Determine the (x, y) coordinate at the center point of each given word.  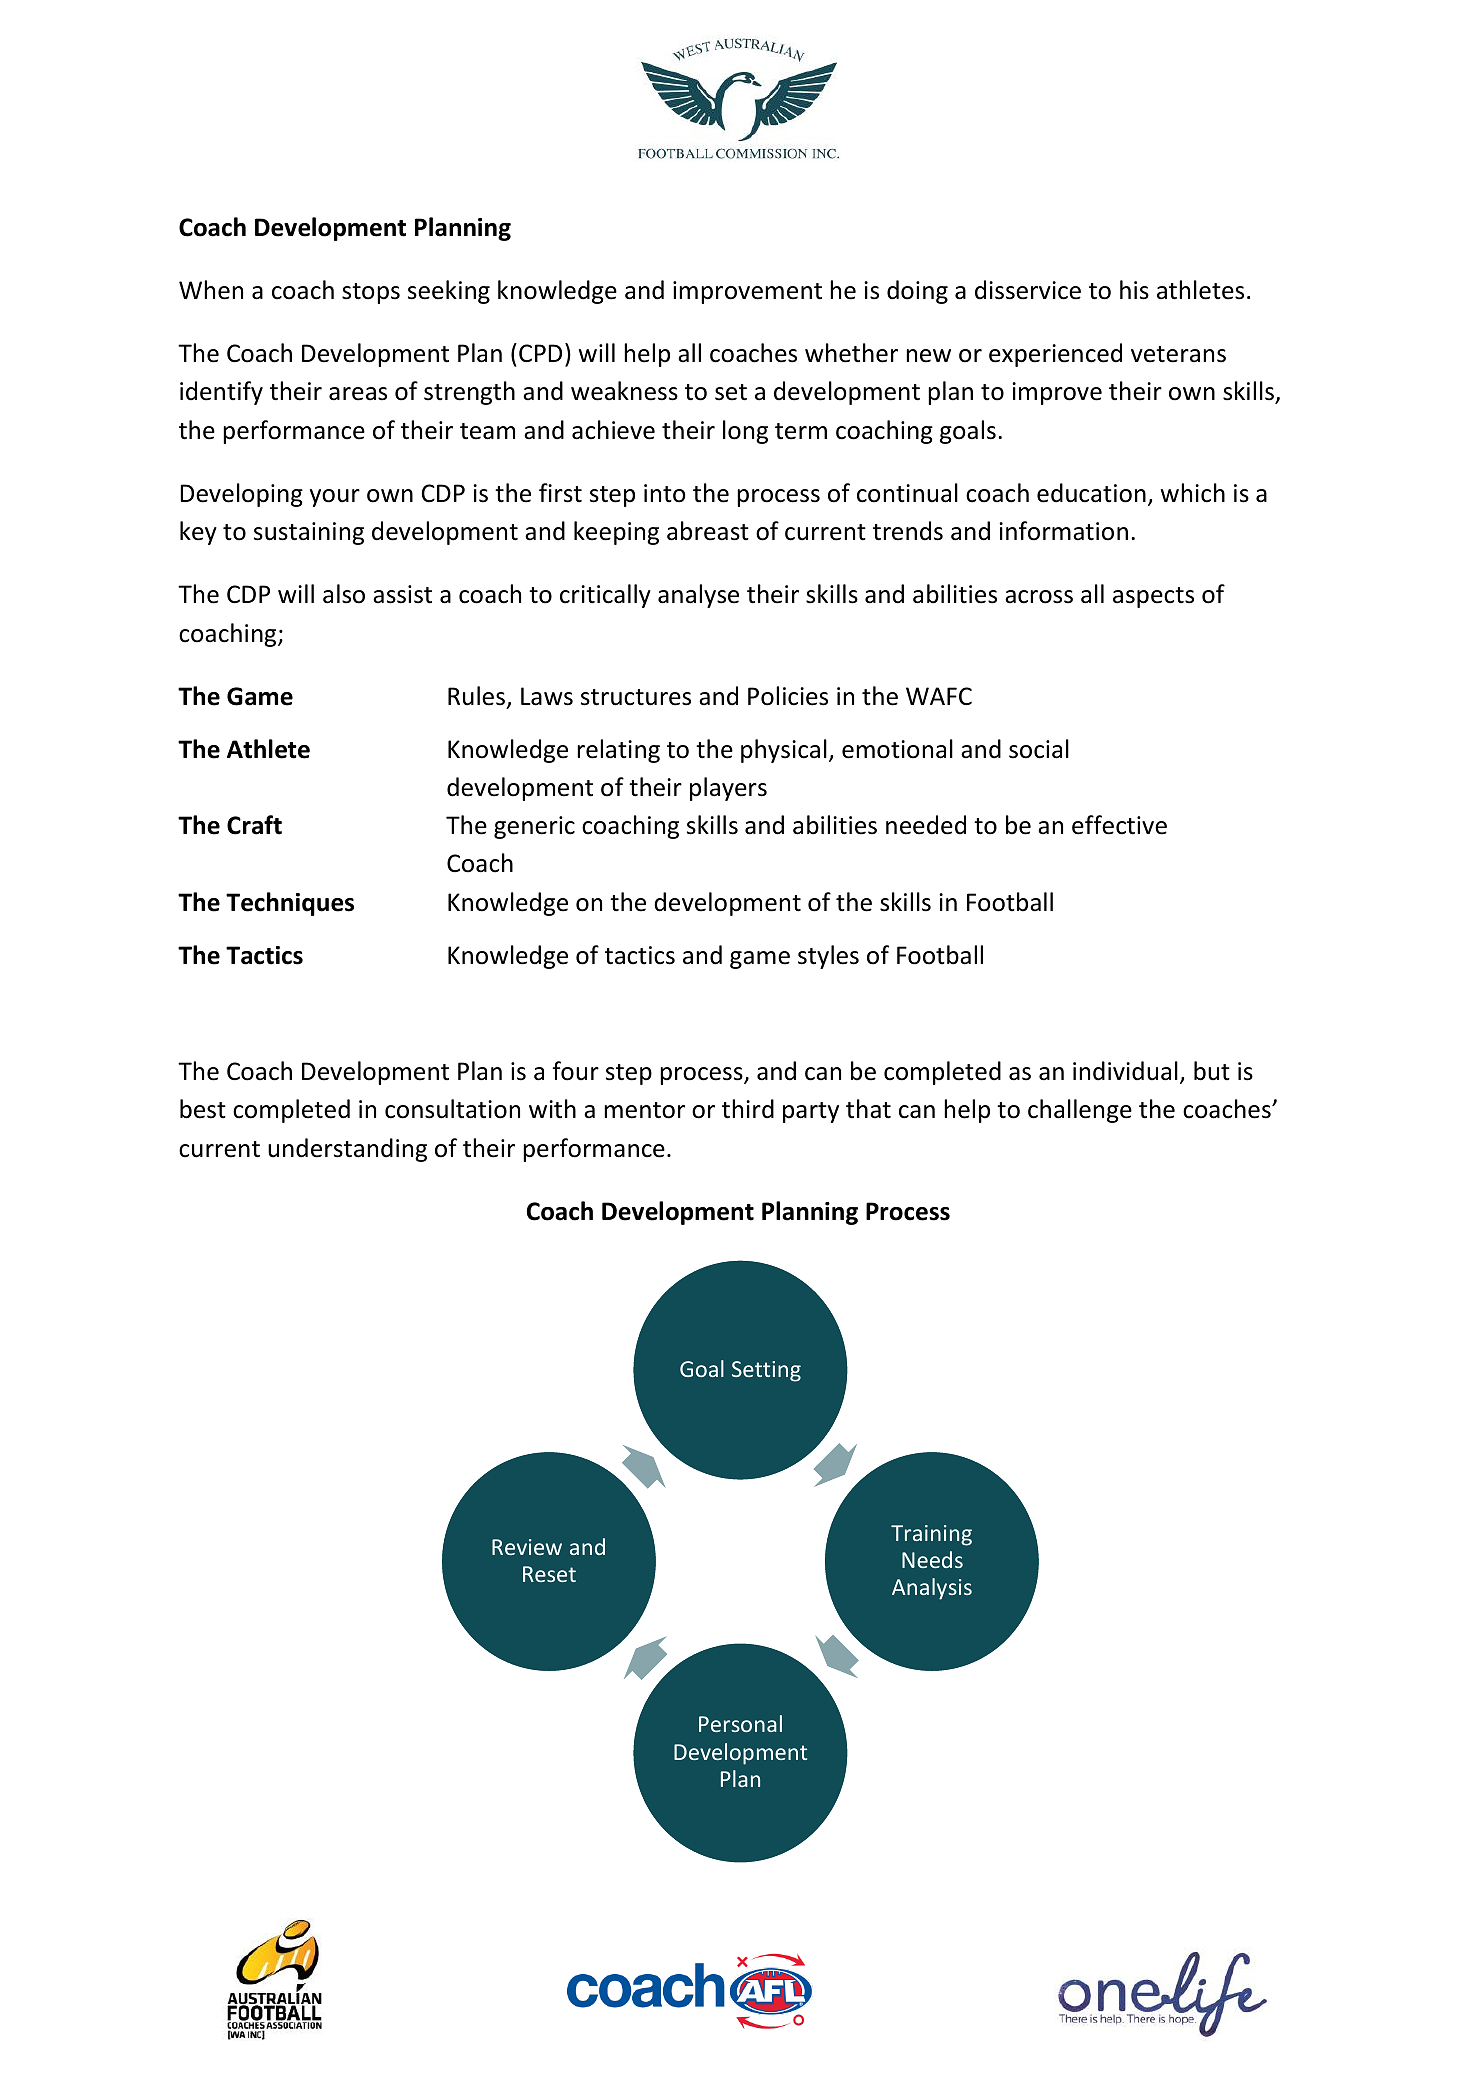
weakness (624, 391)
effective (1119, 825)
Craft (254, 825)
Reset (549, 1574)
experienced (1055, 355)
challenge (1080, 1111)
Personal (740, 1723)
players (728, 789)
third (748, 1109)
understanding (347, 1150)
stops (371, 293)
